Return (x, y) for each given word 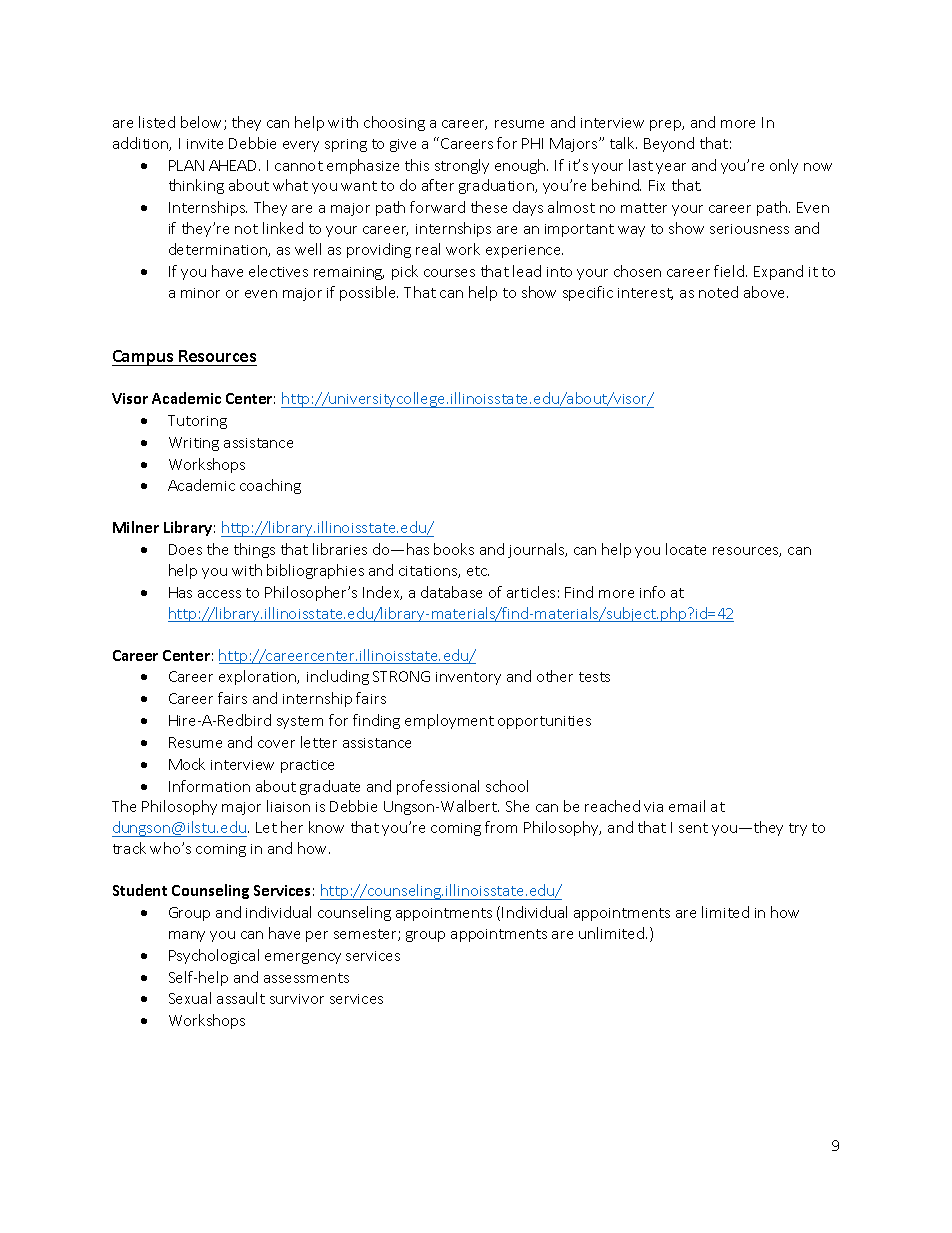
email (687, 806)
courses (449, 273)
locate (686, 549)
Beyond (669, 144)
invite (205, 144)
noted (718, 292)
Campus (144, 358)
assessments (306, 978)
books (454, 549)
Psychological (214, 956)
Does (185, 549)
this (417, 165)
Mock (187, 764)
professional (438, 787)
